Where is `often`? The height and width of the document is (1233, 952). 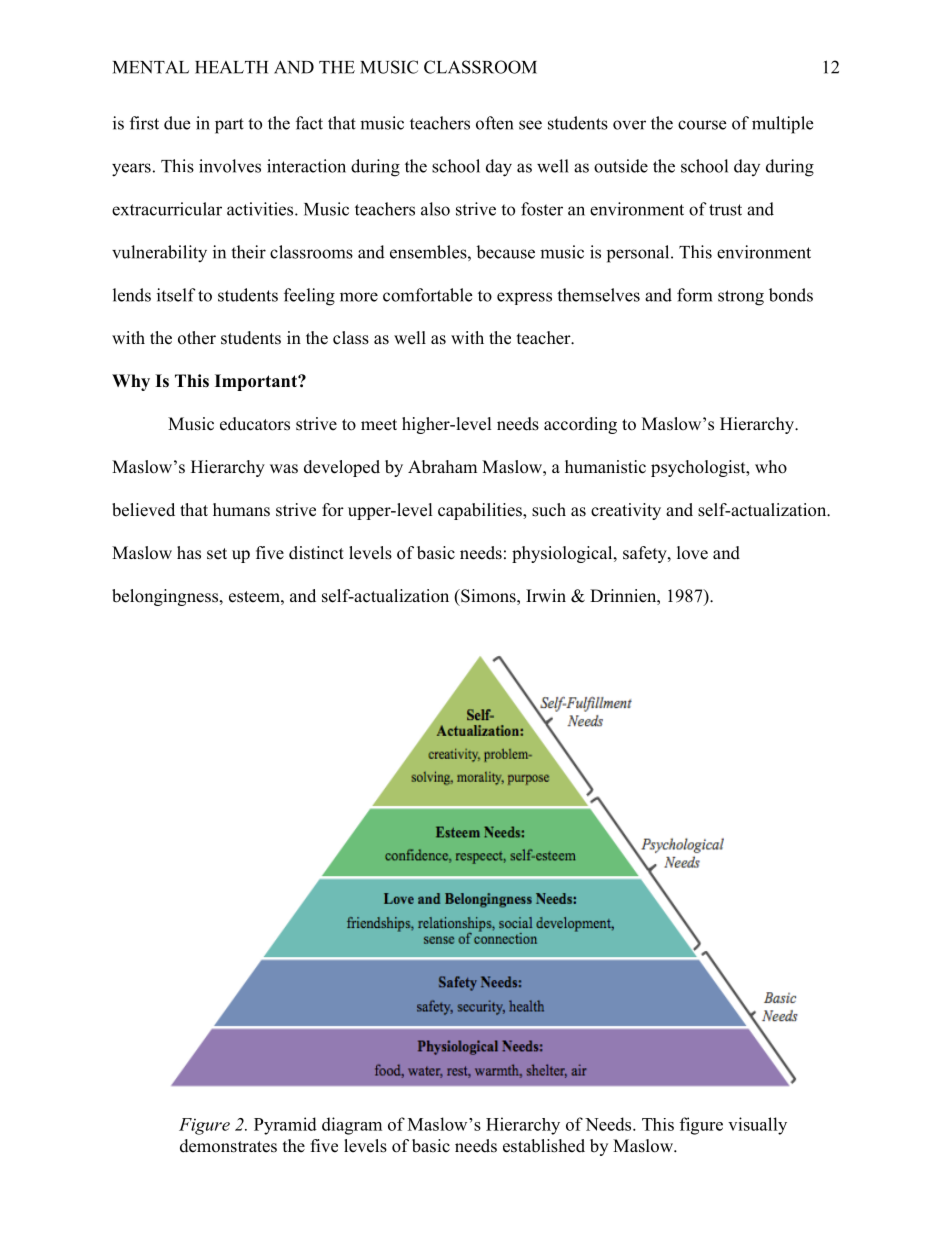 often is located at coordinates (494, 123).
